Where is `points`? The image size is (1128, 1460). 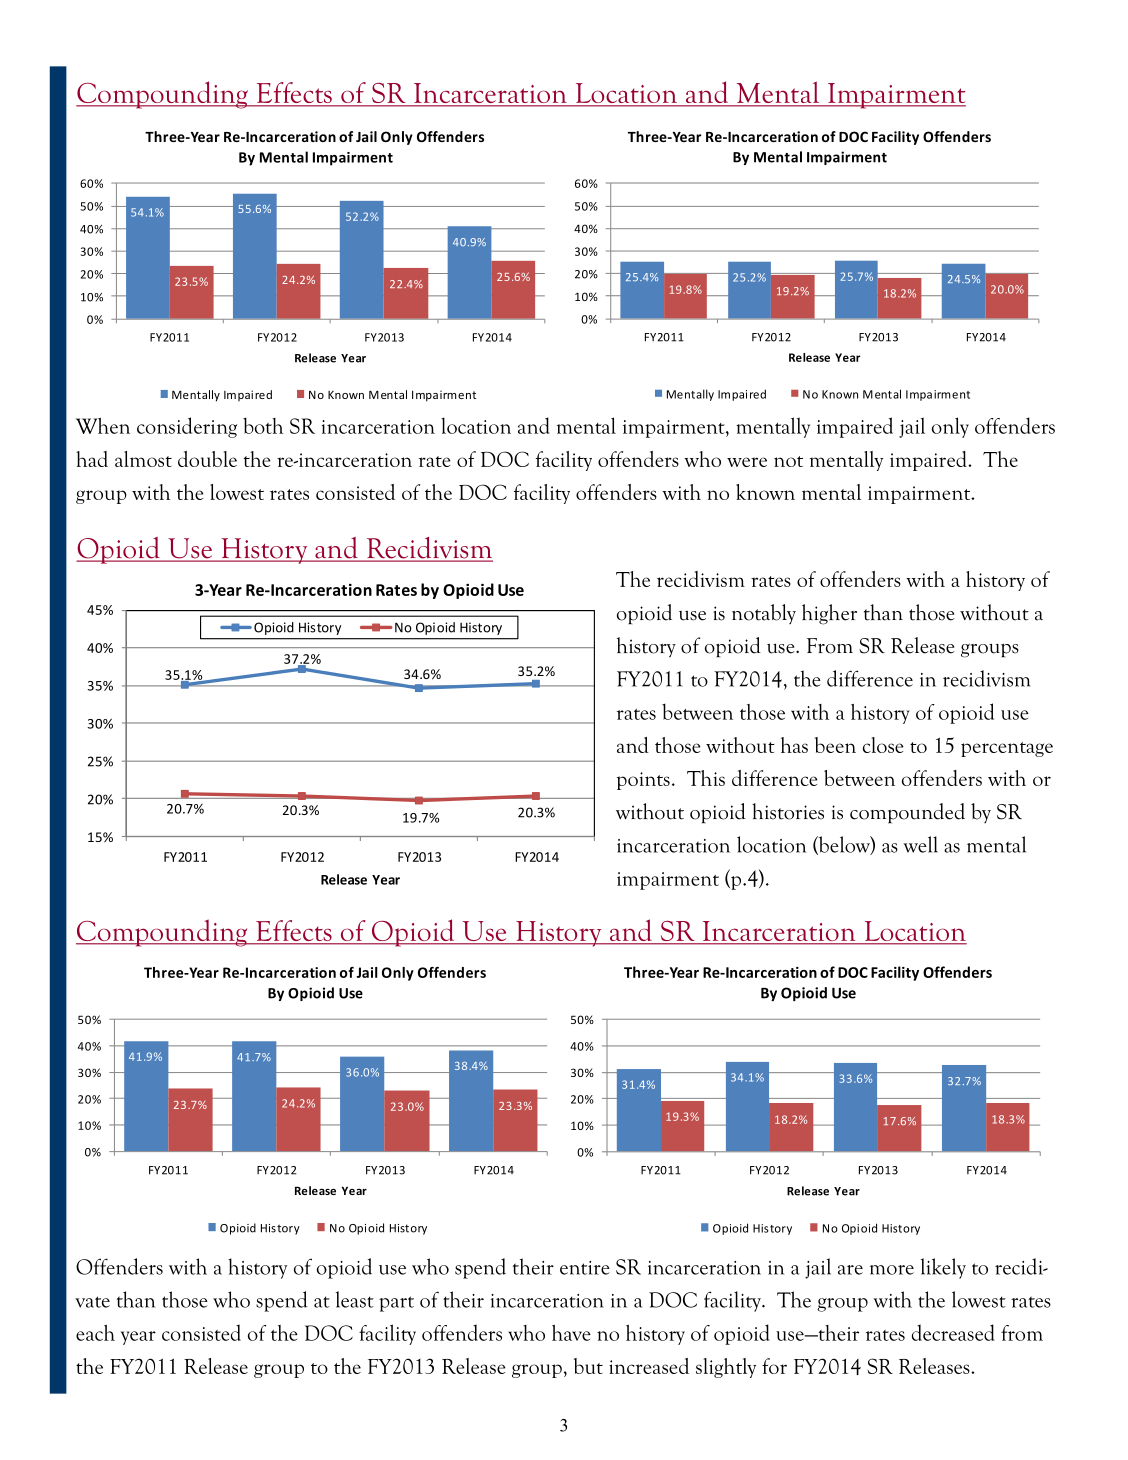
points is located at coordinates (643, 781).
